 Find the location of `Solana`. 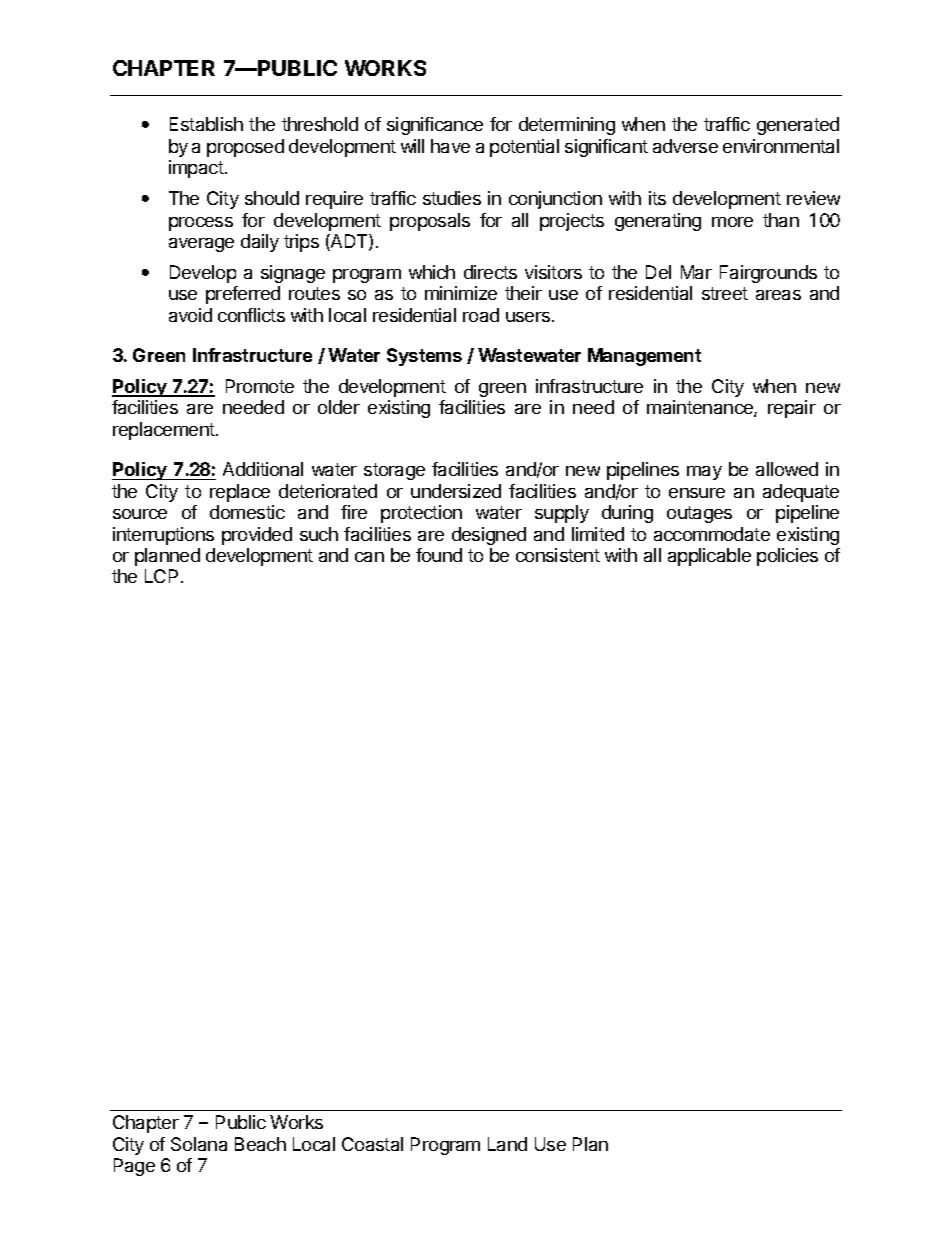

Solana is located at coordinates (199, 1144).
